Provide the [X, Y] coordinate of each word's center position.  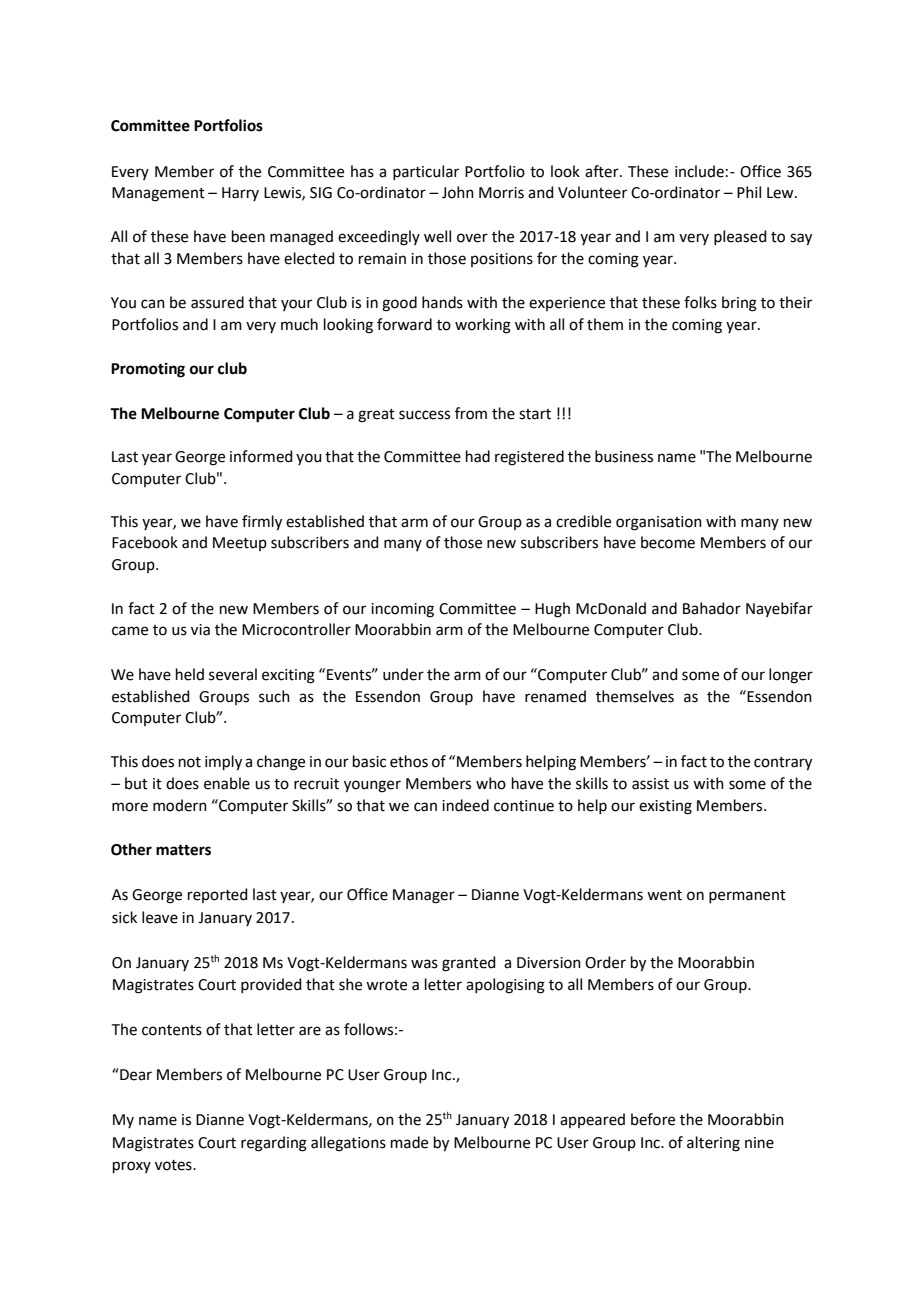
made [409, 1142]
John [458, 192]
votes [174, 1165]
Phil [749, 192]
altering [713, 1144]
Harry [240, 194]
